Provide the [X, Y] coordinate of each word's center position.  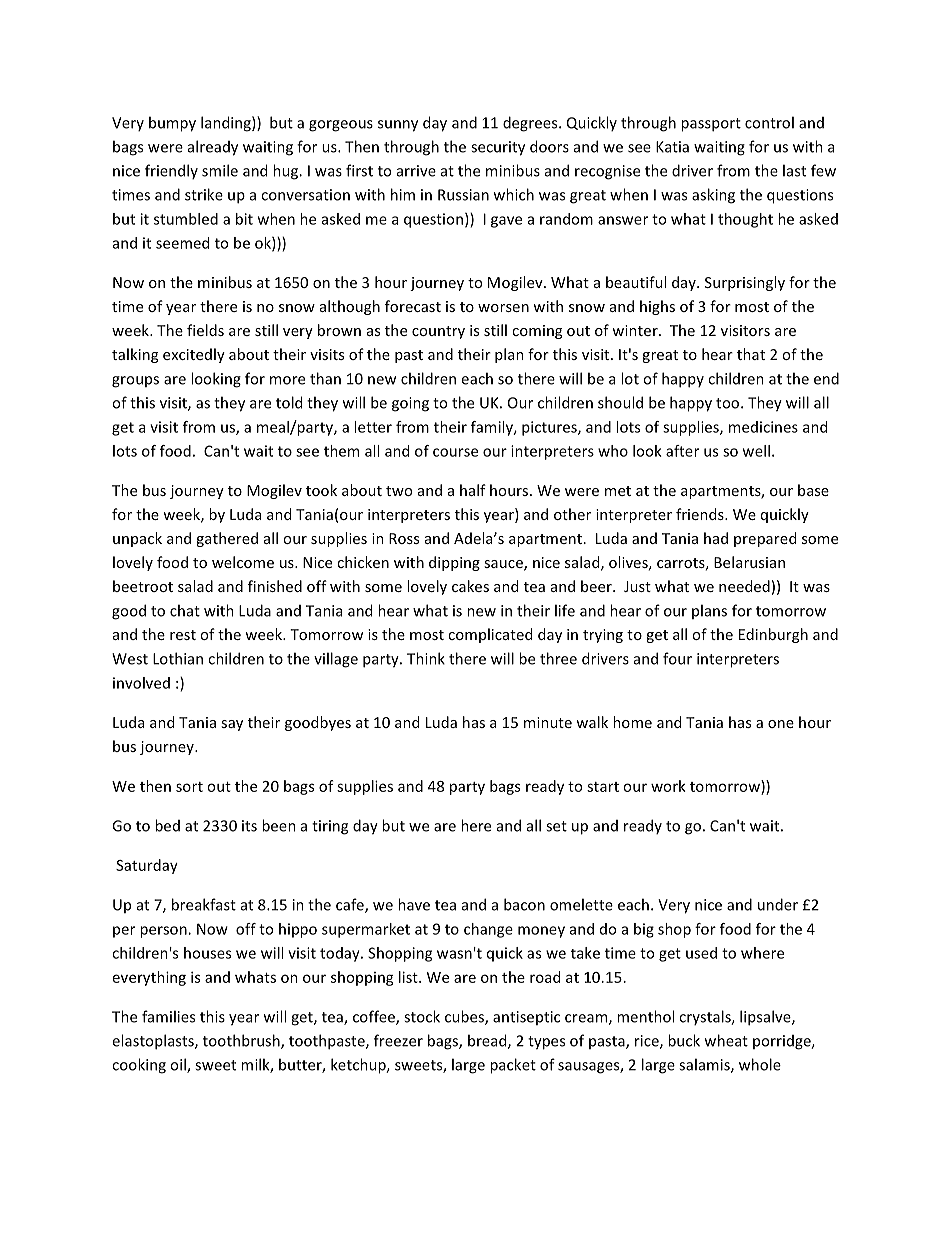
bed [167, 825]
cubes [465, 1017]
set [556, 826]
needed [744, 586]
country [438, 332]
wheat [726, 1040]
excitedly [194, 355]
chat [185, 610]
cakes [470, 586]
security [498, 148]
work [668, 786]
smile [220, 170]
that [751, 354]
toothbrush [242, 1041]
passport [711, 125]
